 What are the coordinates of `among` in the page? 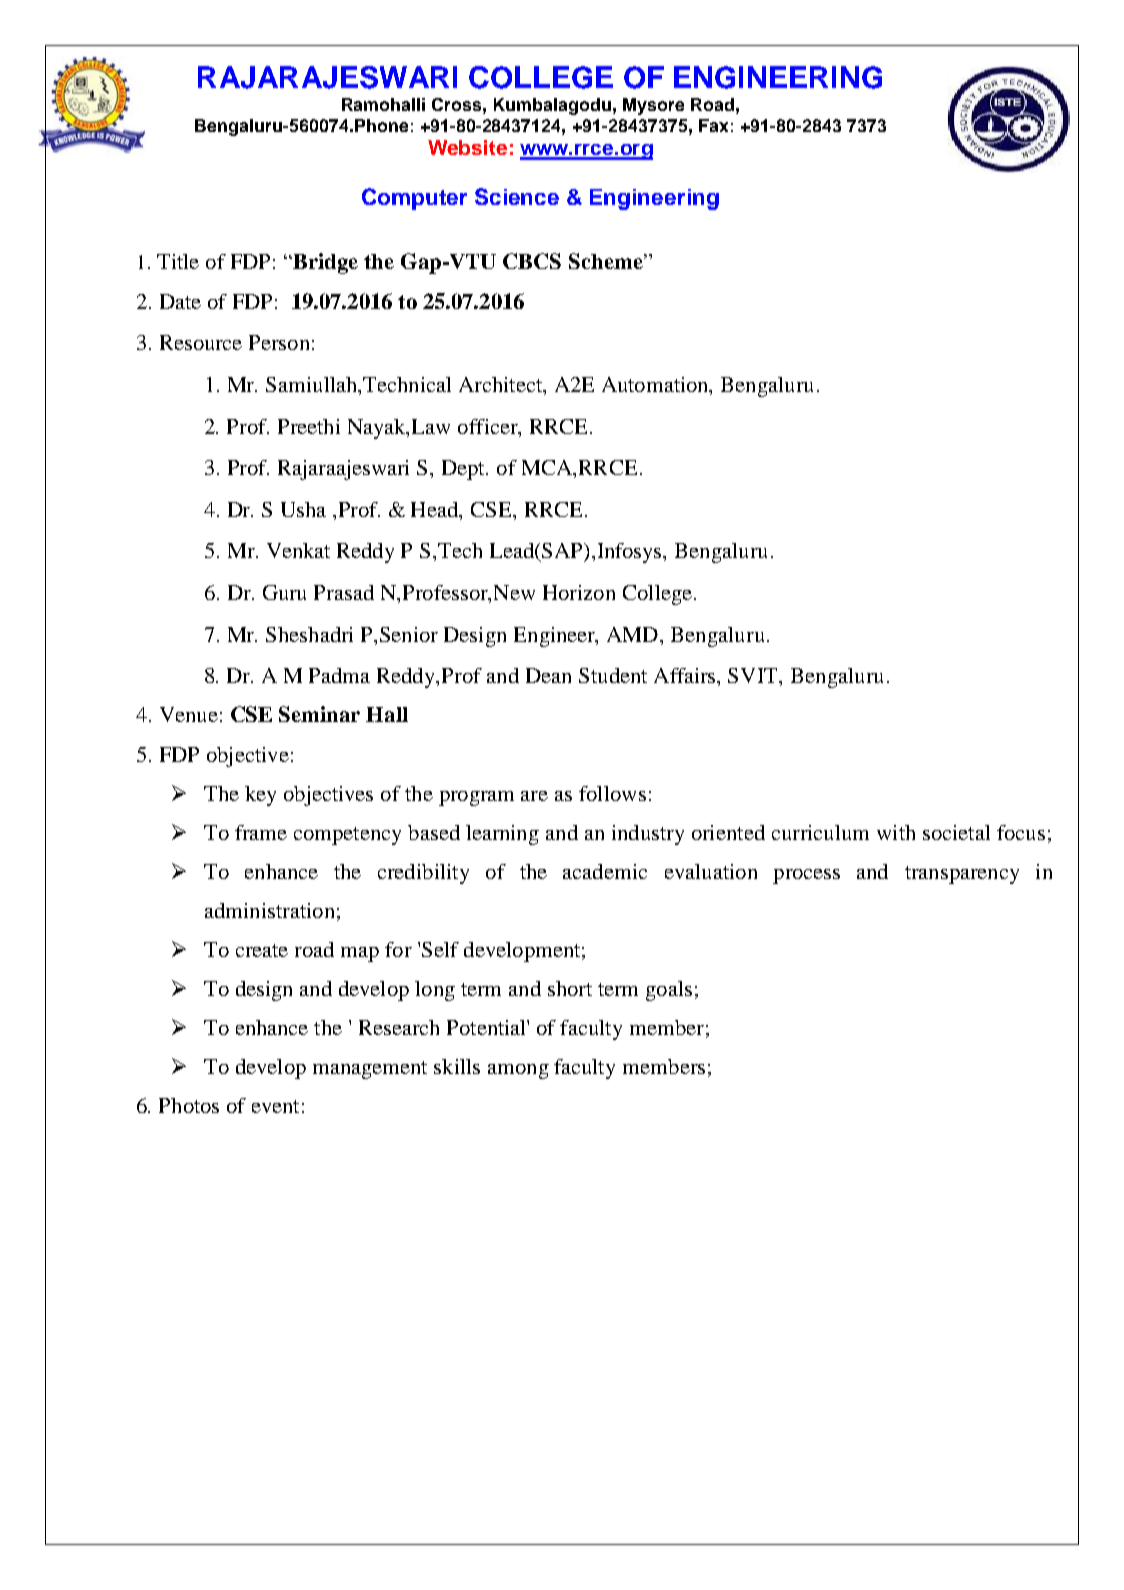 It's located at (518, 1071).
